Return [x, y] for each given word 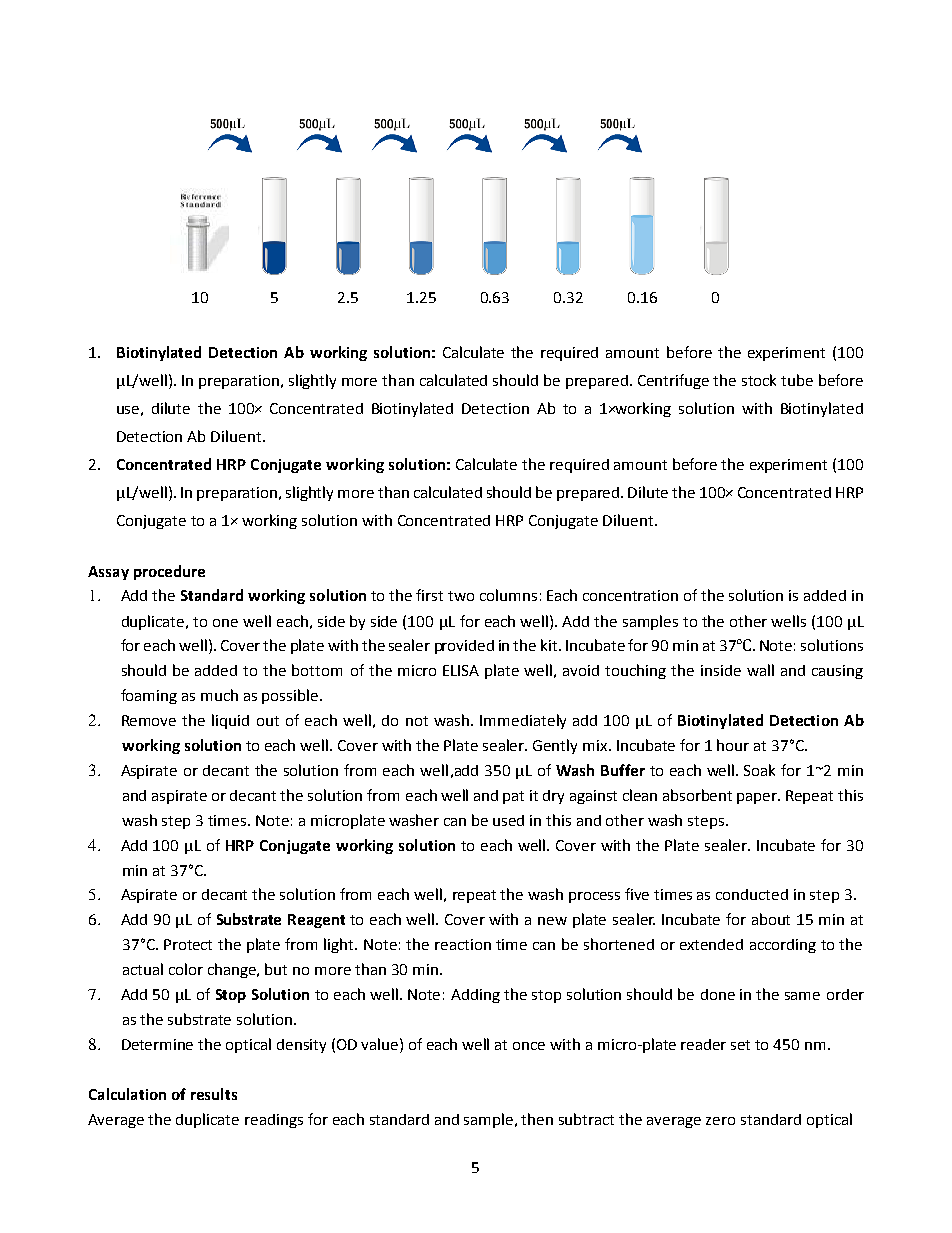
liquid [230, 721]
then [537, 1119]
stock [759, 380]
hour [733, 745]
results [214, 1094]
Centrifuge [673, 381]
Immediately [523, 721]
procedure [169, 572]
